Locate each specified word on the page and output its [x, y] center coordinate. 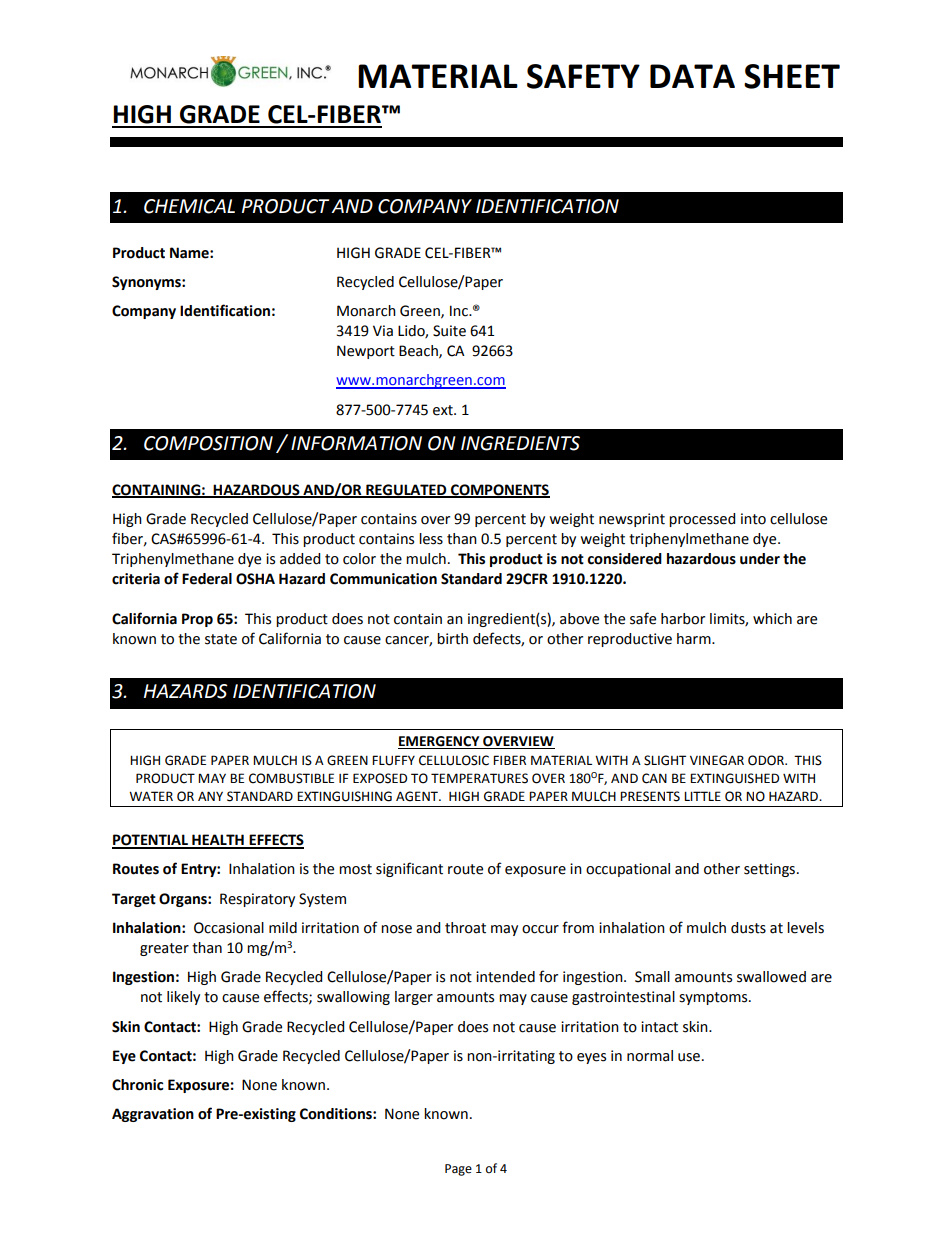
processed [702, 520]
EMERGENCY [440, 742]
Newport [366, 352]
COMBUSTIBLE [291, 778]
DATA [692, 76]
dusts [748, 928]
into [753, 519]
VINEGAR [717, 760]
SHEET [792, 76]
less [431, 539]
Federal [207, 579]
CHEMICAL [189, 206]
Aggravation [153, 1115]
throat [465, 928]
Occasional [229, 928]
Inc [460, 311]
